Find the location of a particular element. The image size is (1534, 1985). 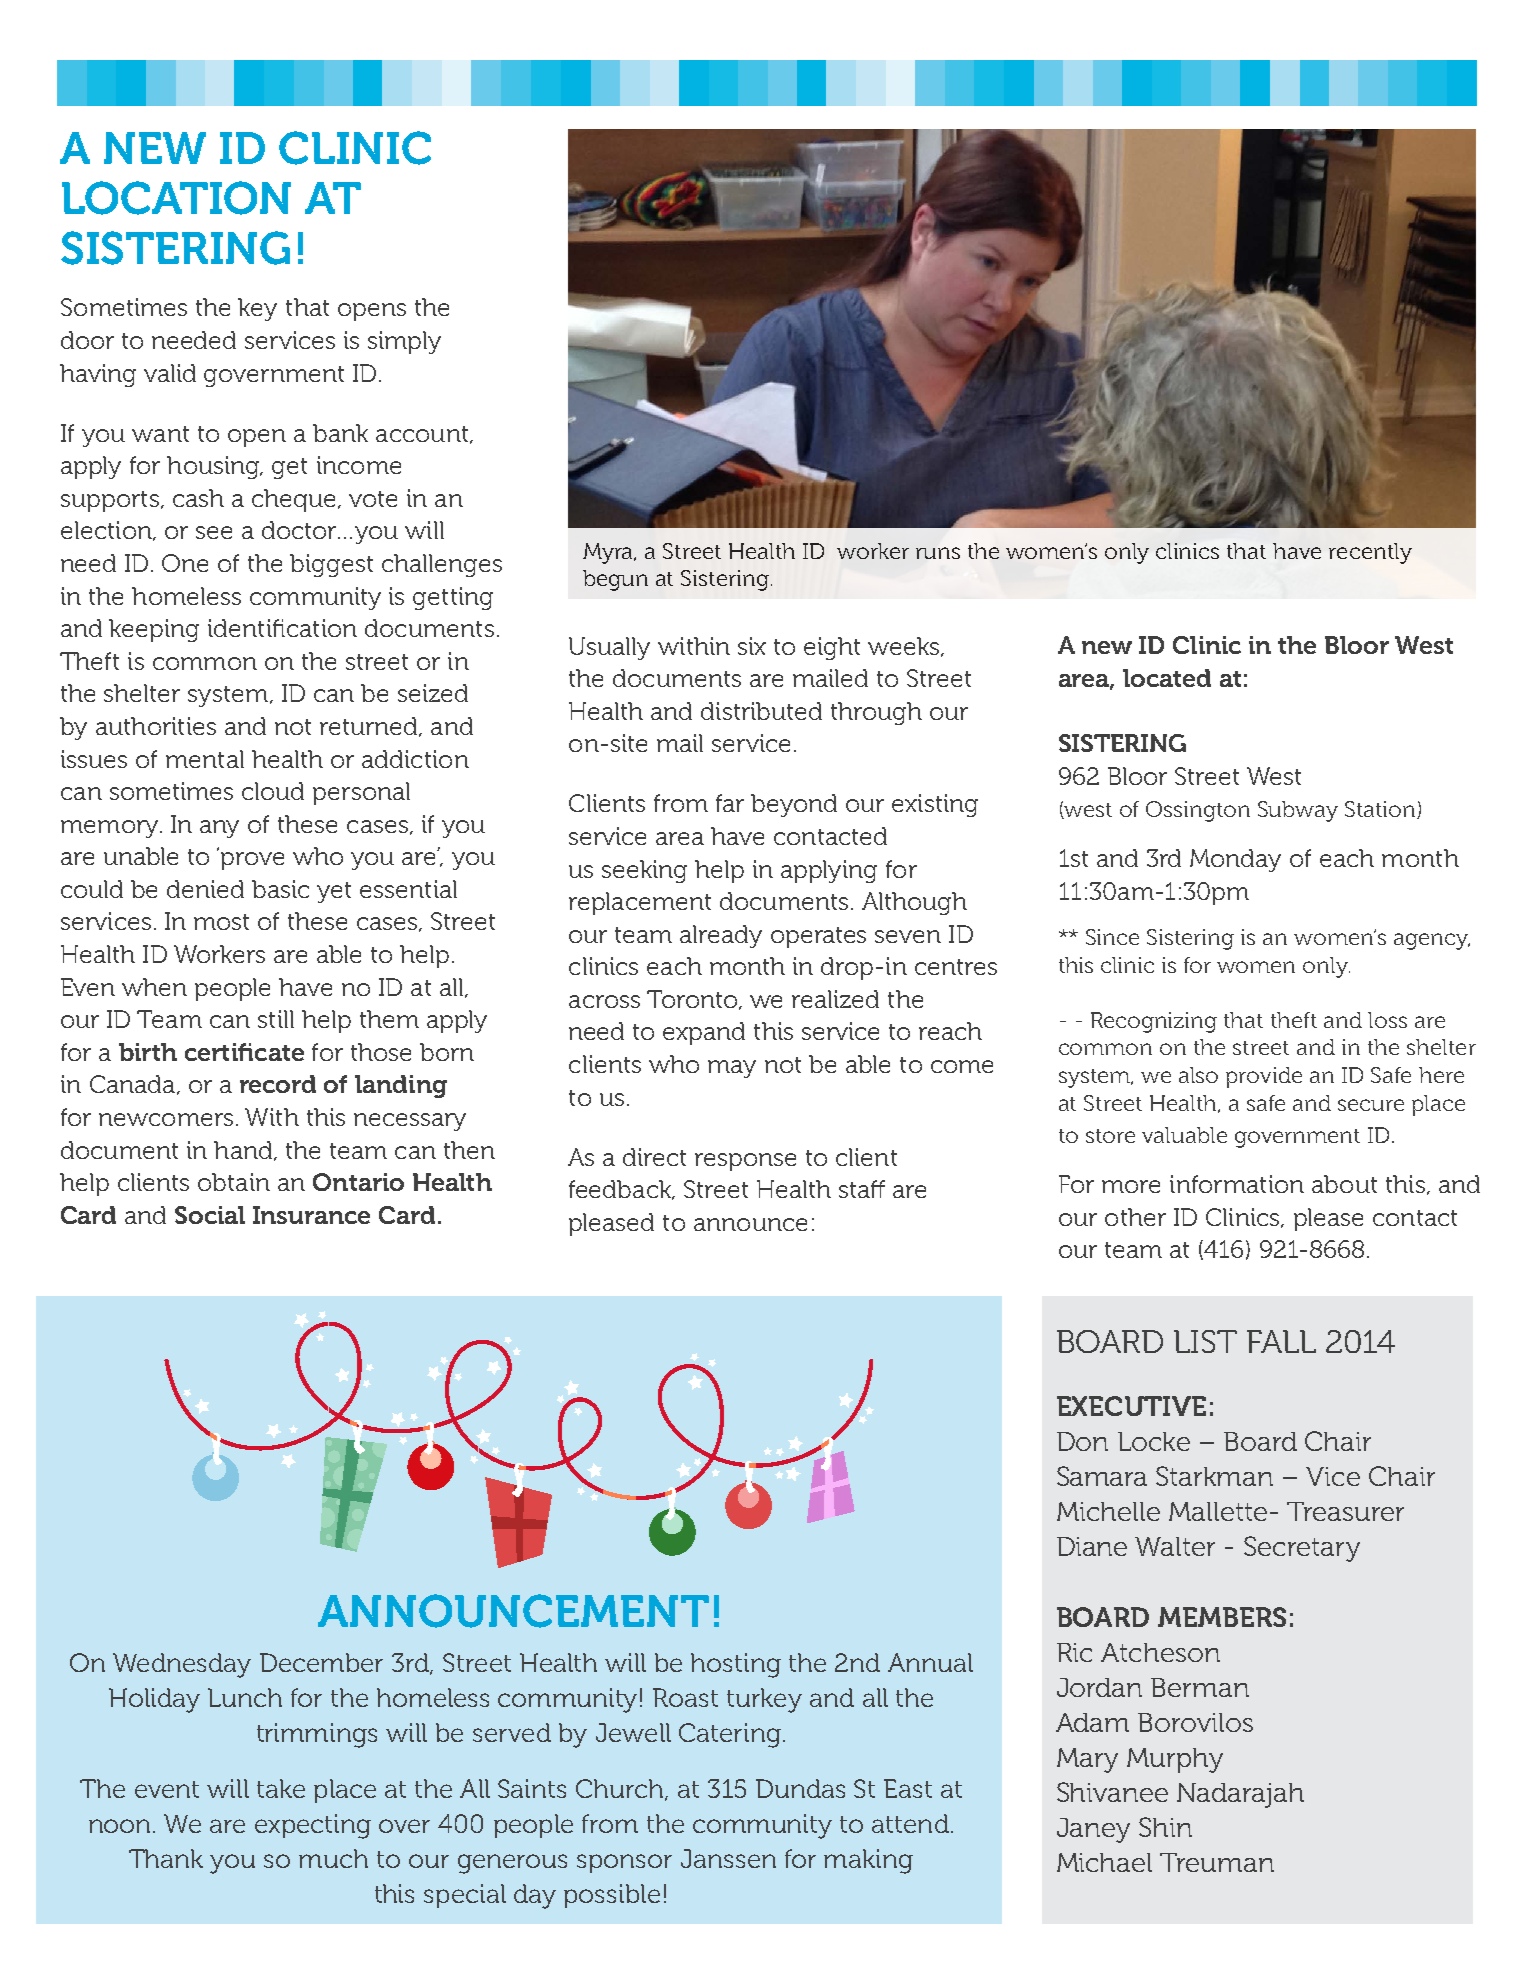

staff is located at coordinates (862, 1189).
